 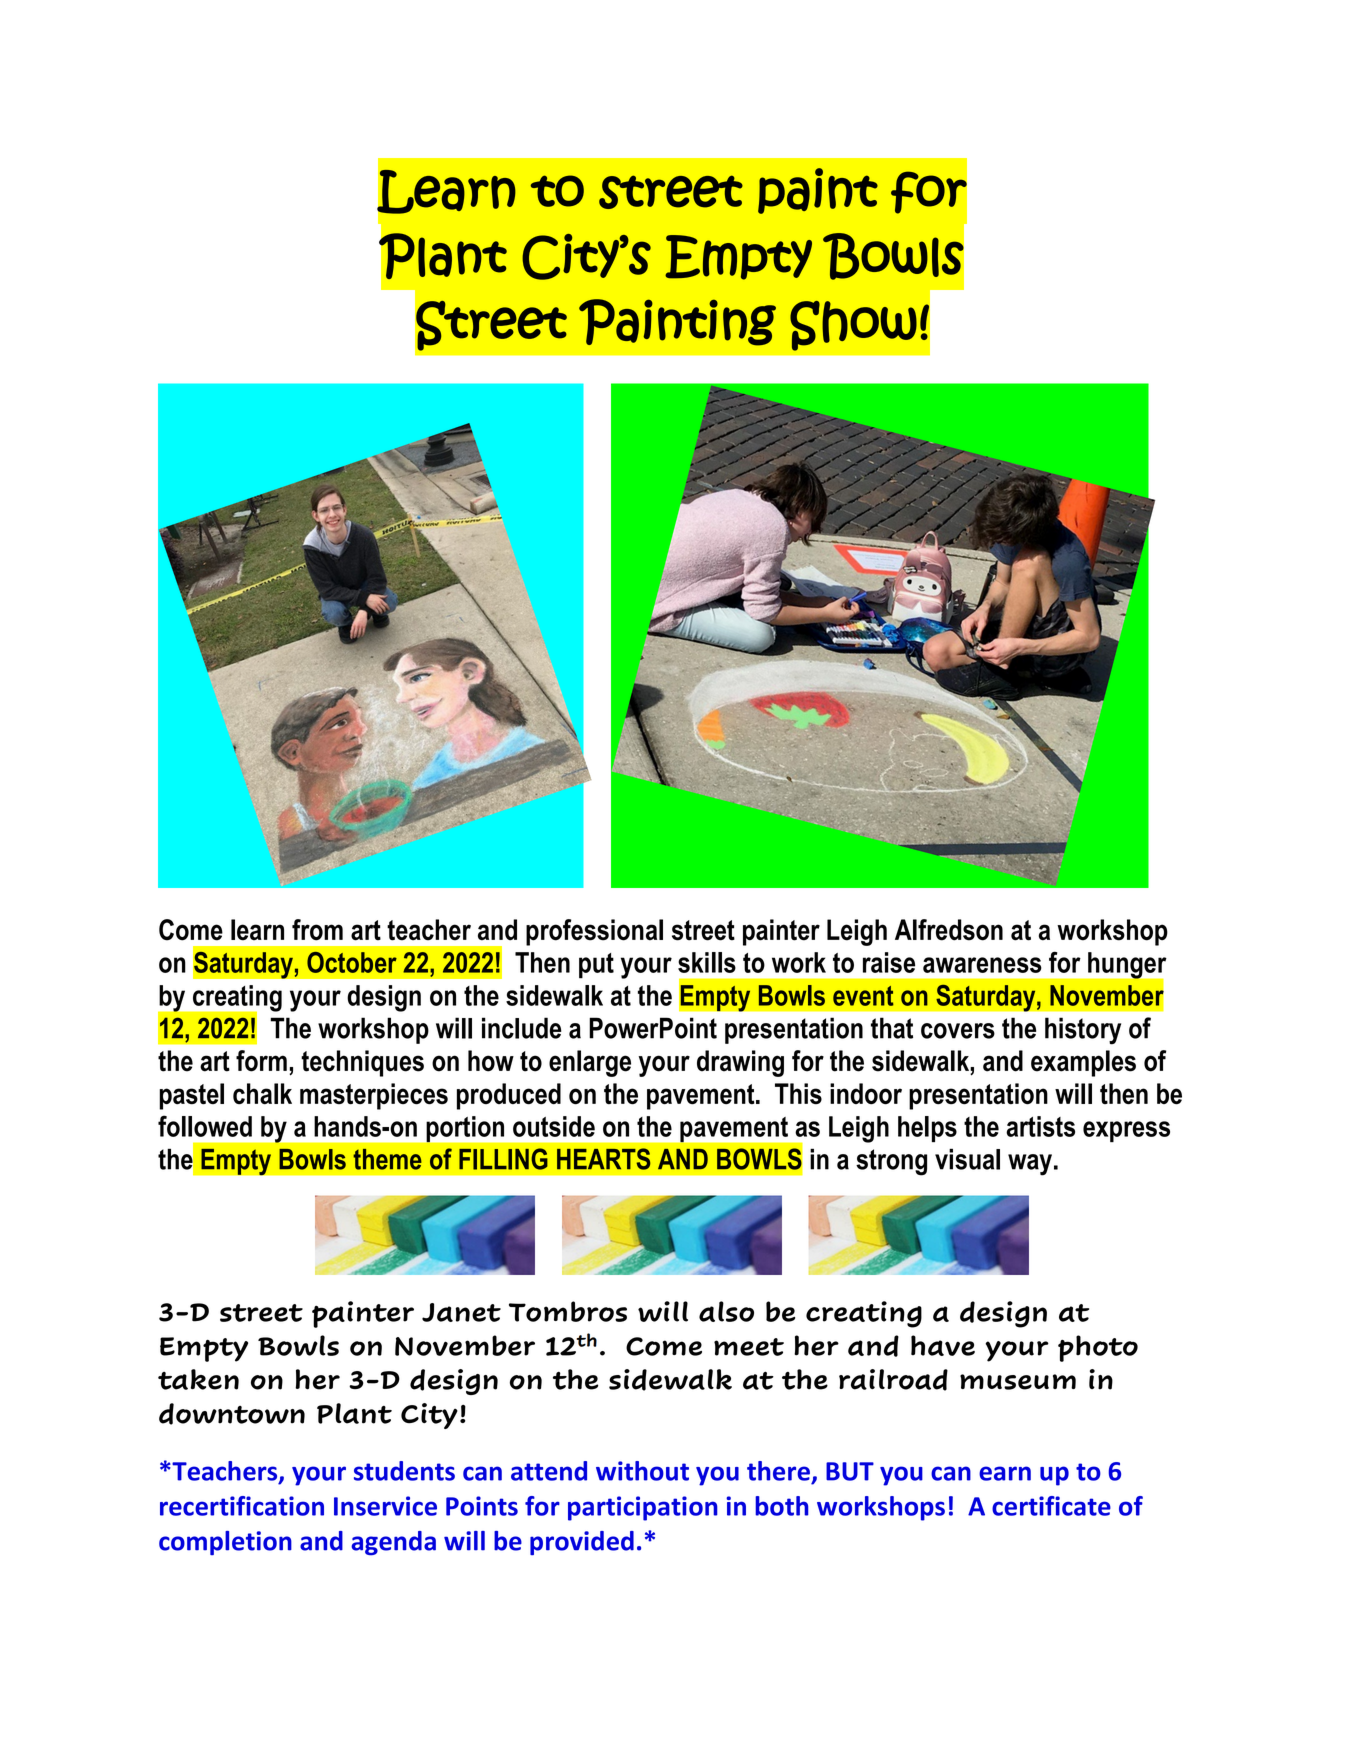 I want to click on from, so click(x=317, y=930).
